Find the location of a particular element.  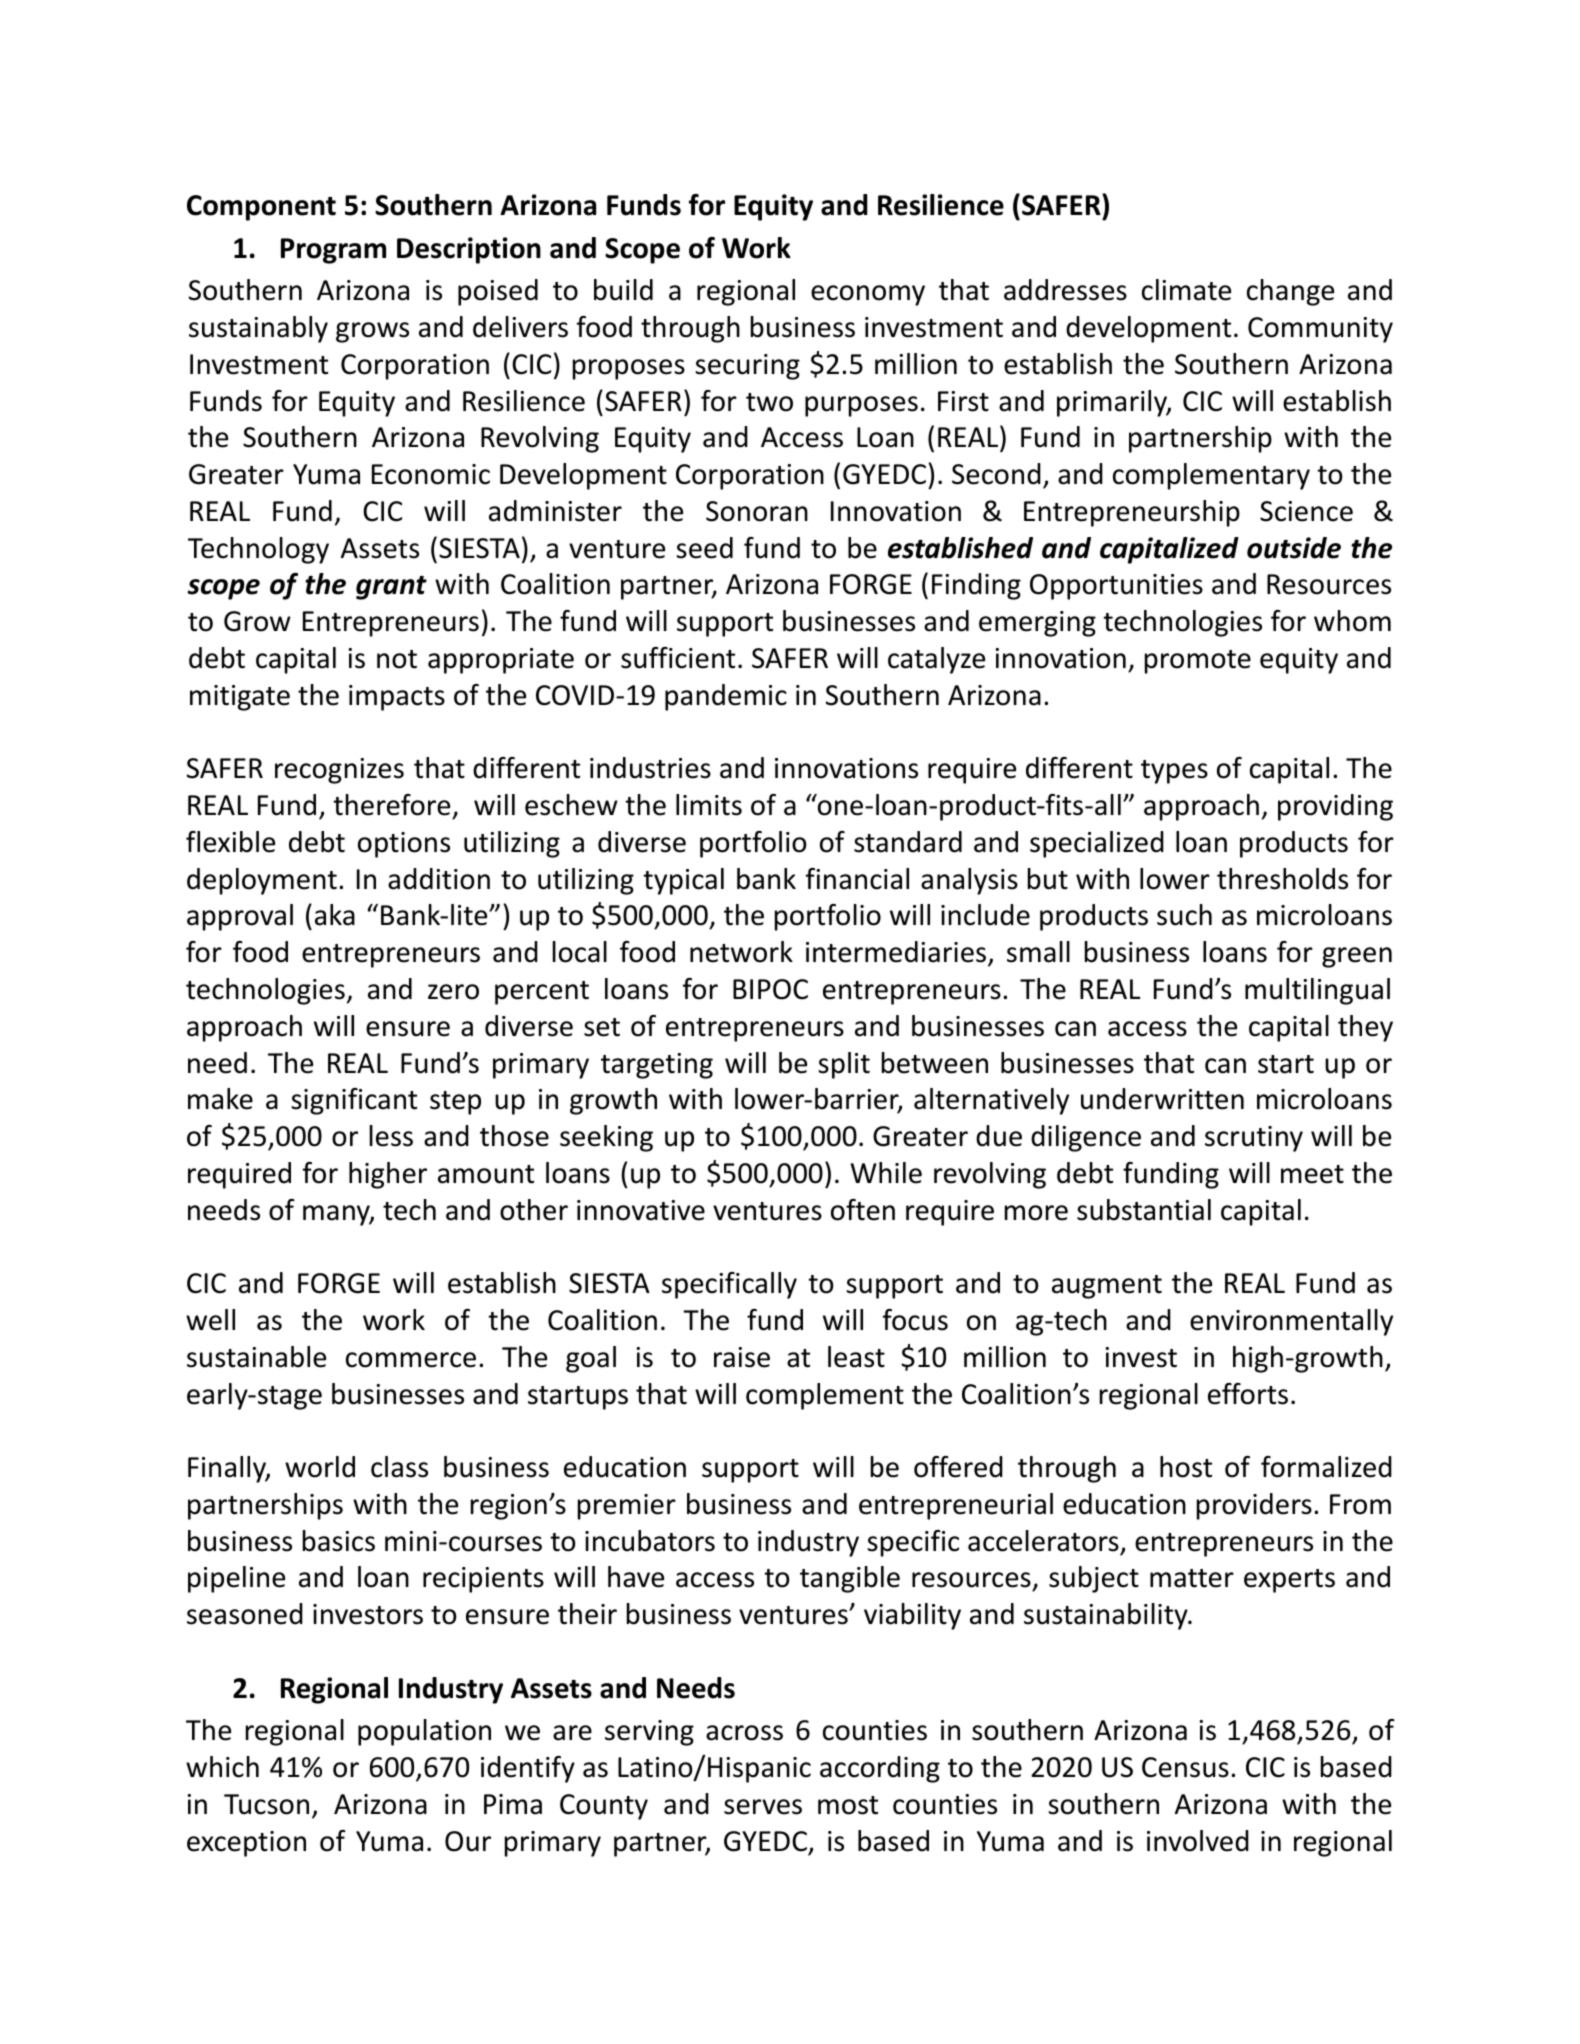

change is located at coordinates (1290, 292).
